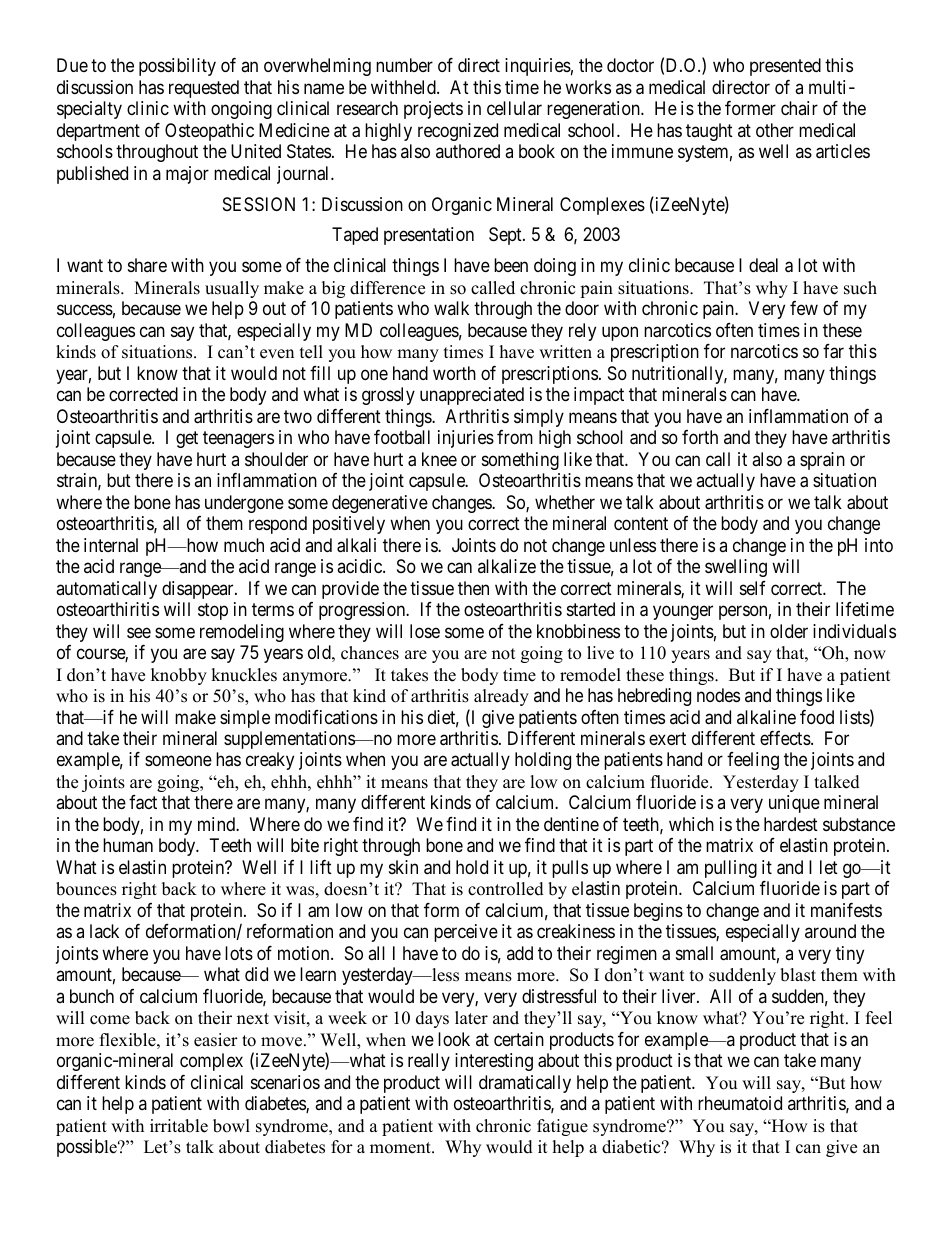 The image size is (952, 1233). What do you see at coordinates (833, 351) in the image?
I see `far` at bounding box center [833, 351].
